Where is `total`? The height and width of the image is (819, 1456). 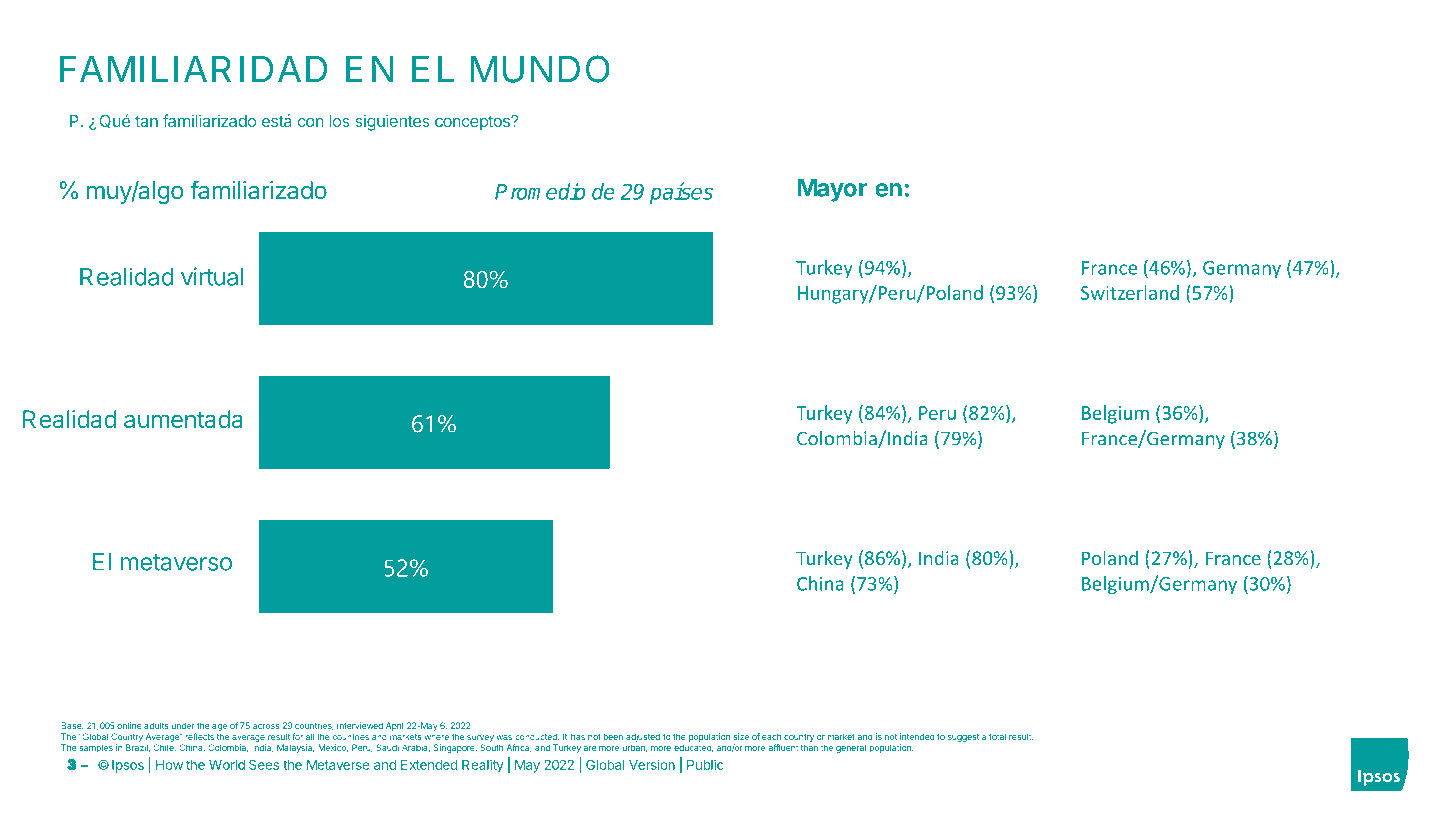 total is located at coordinates (997, 736).
